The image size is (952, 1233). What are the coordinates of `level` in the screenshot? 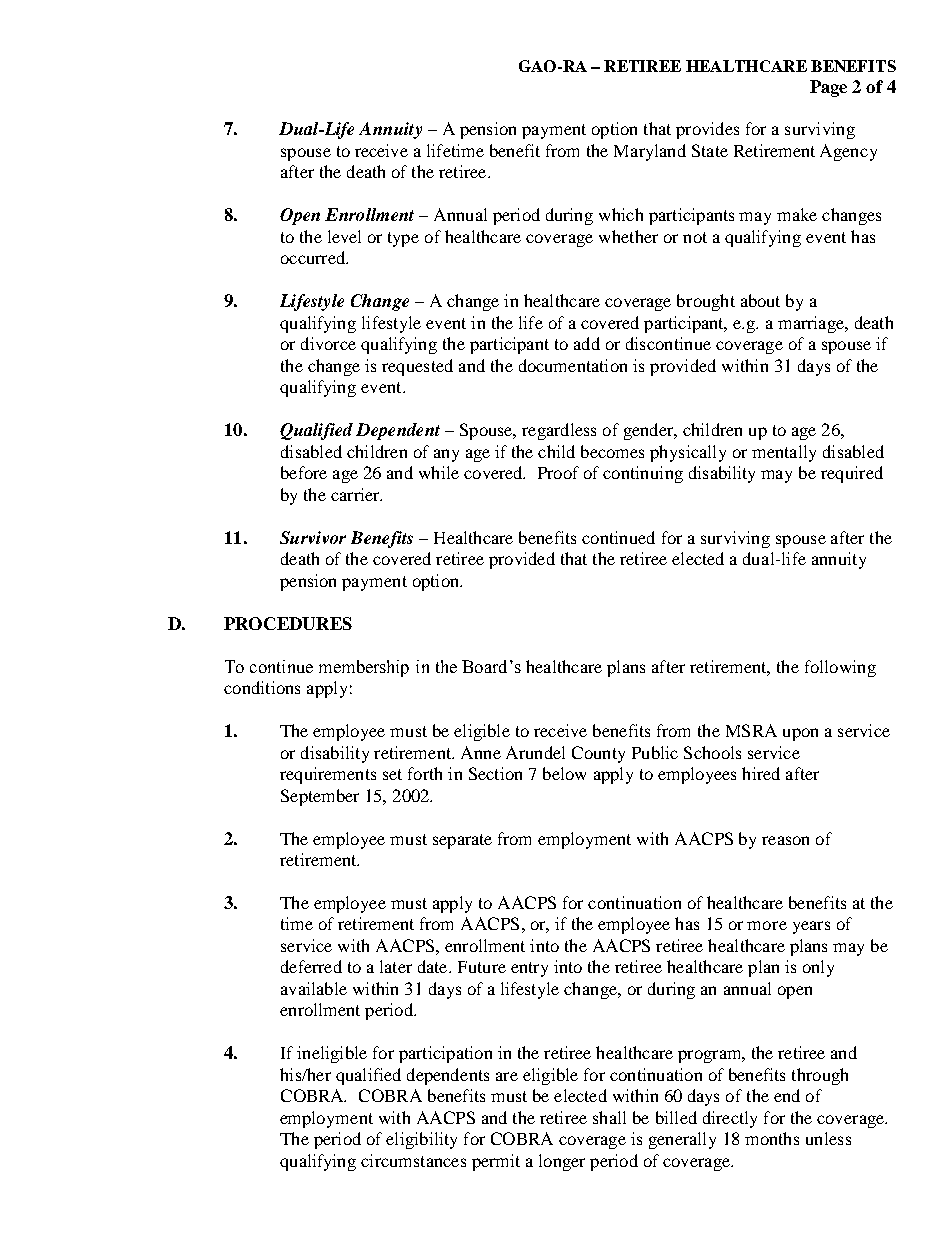 It's located at (344, 236).
